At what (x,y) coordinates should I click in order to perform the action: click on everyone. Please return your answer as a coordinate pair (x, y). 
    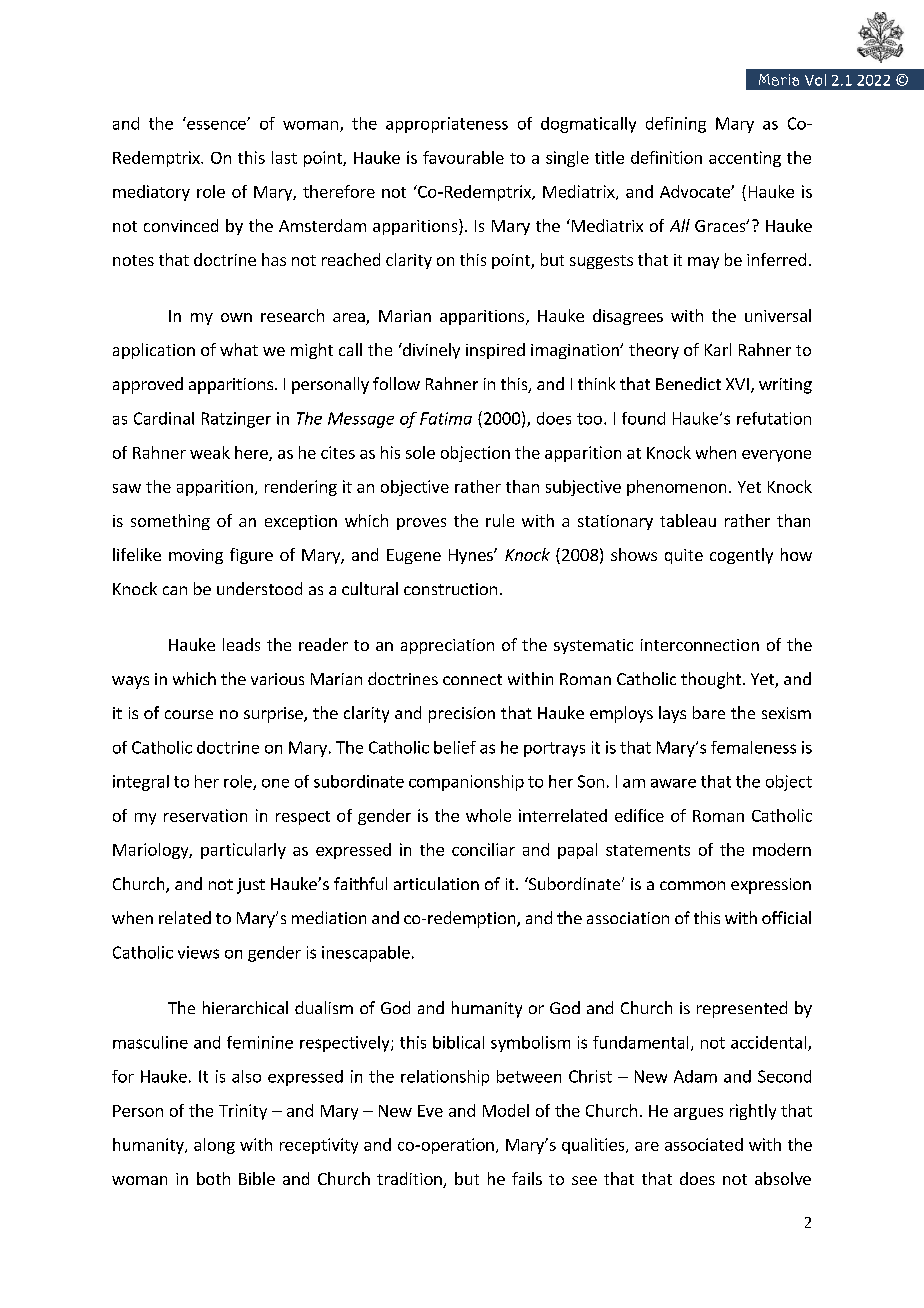
    Looking at the image, I should click on (776, 456).
